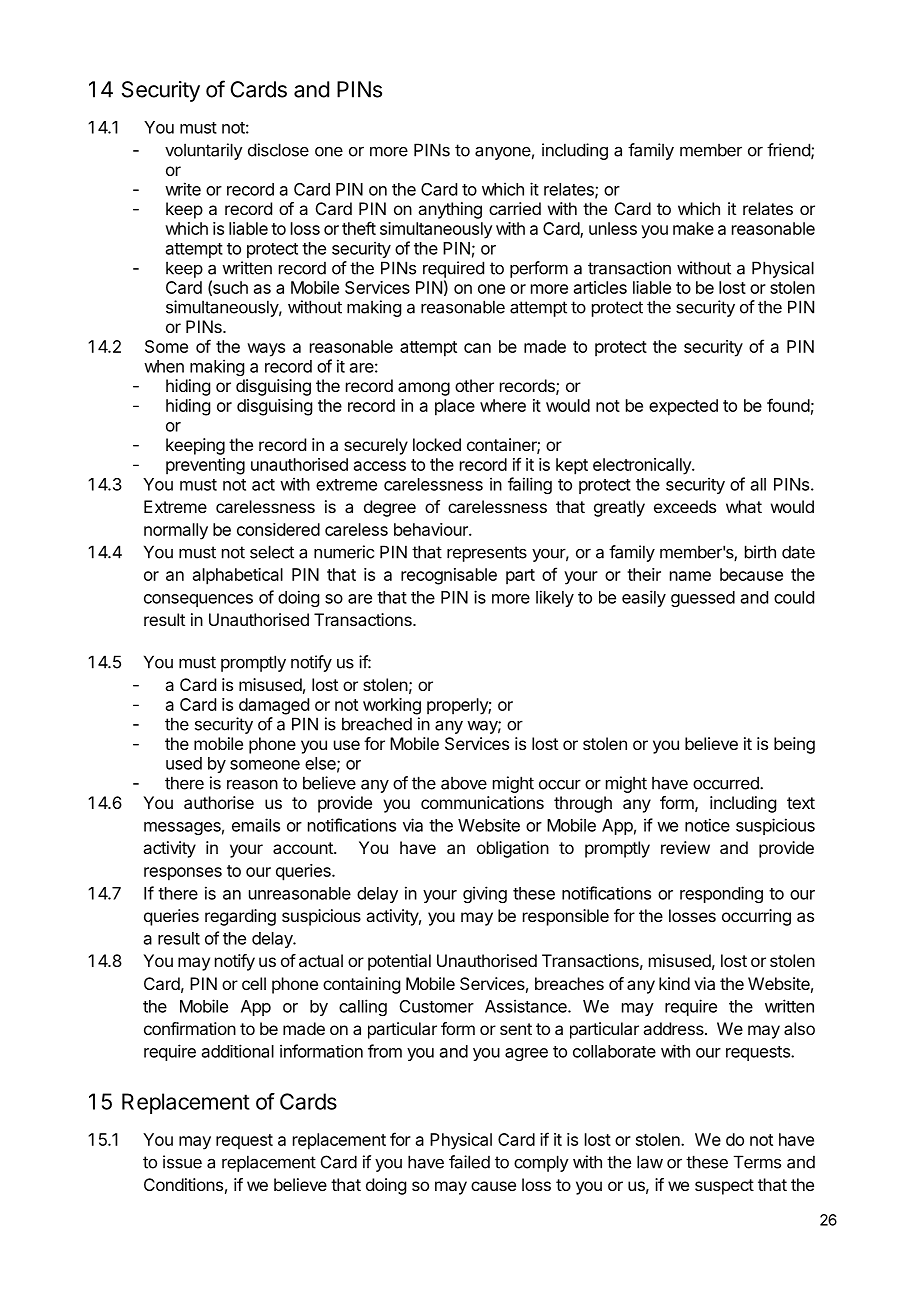  What do you see at coordinates (182, 1162) in the page?
I see `issue` at bounding box center [182, 1162].
